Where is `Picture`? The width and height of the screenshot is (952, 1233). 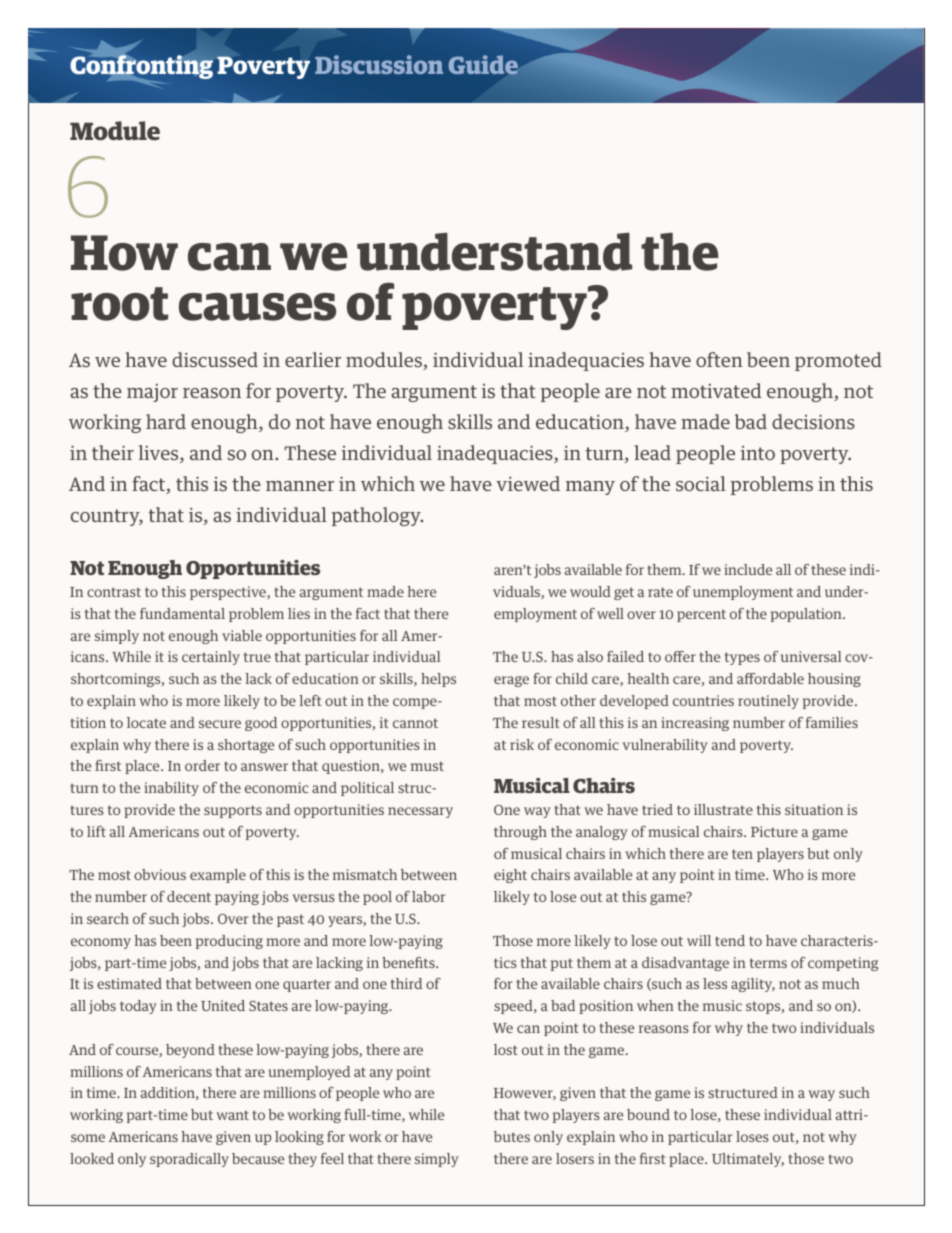 Picture is located at coordinates (774, 831).
